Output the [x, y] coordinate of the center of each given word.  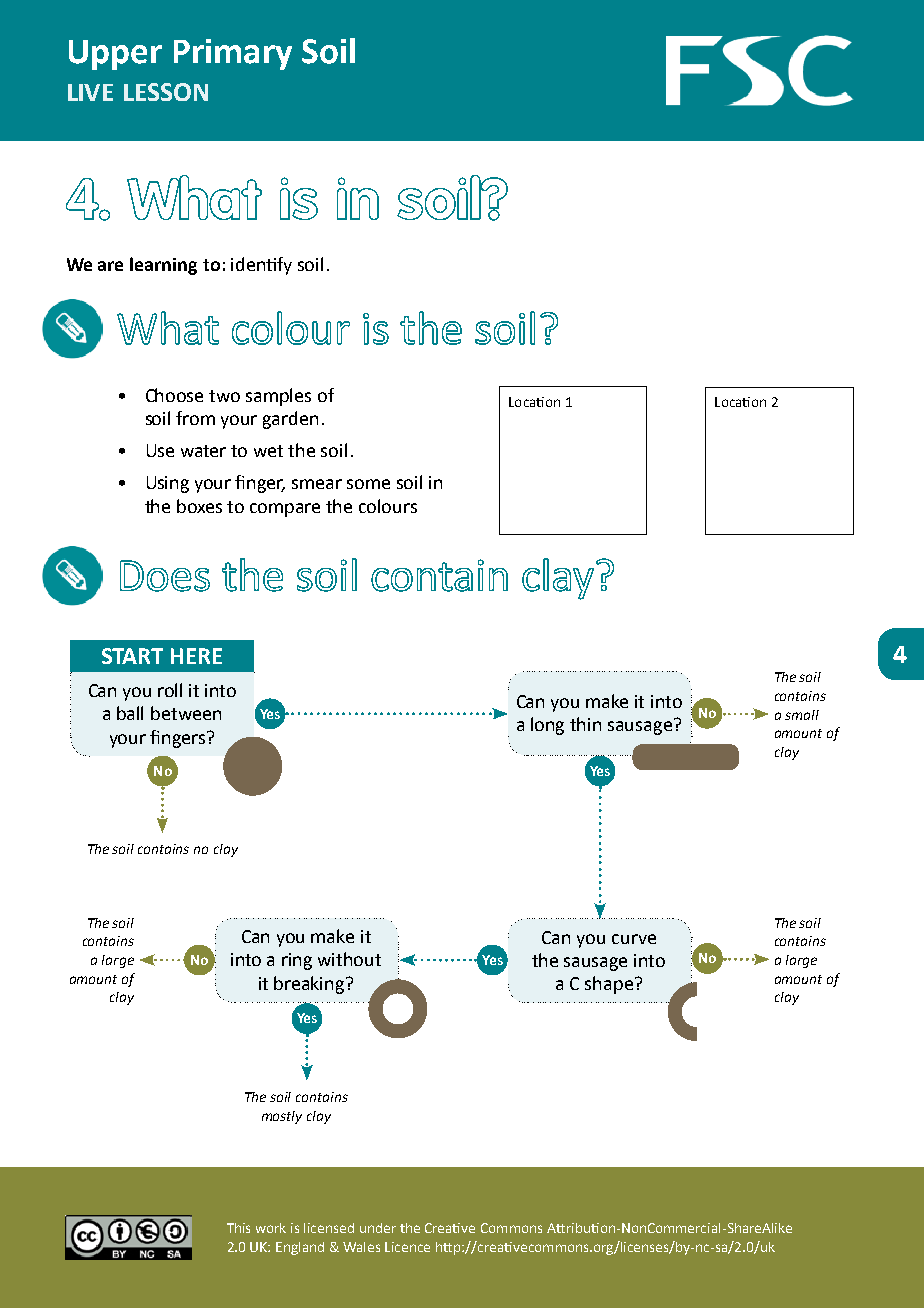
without [349, 959]
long [547, 726]
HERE [196, 656]
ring [297, 961]
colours [388, 506]
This [238, 1228]
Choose [174, 395]
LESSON [166, 92]
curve [634, 939]
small [802, 715]
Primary [233, 54]
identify [261, 266]
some [368, 484]
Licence [407, 1247]
